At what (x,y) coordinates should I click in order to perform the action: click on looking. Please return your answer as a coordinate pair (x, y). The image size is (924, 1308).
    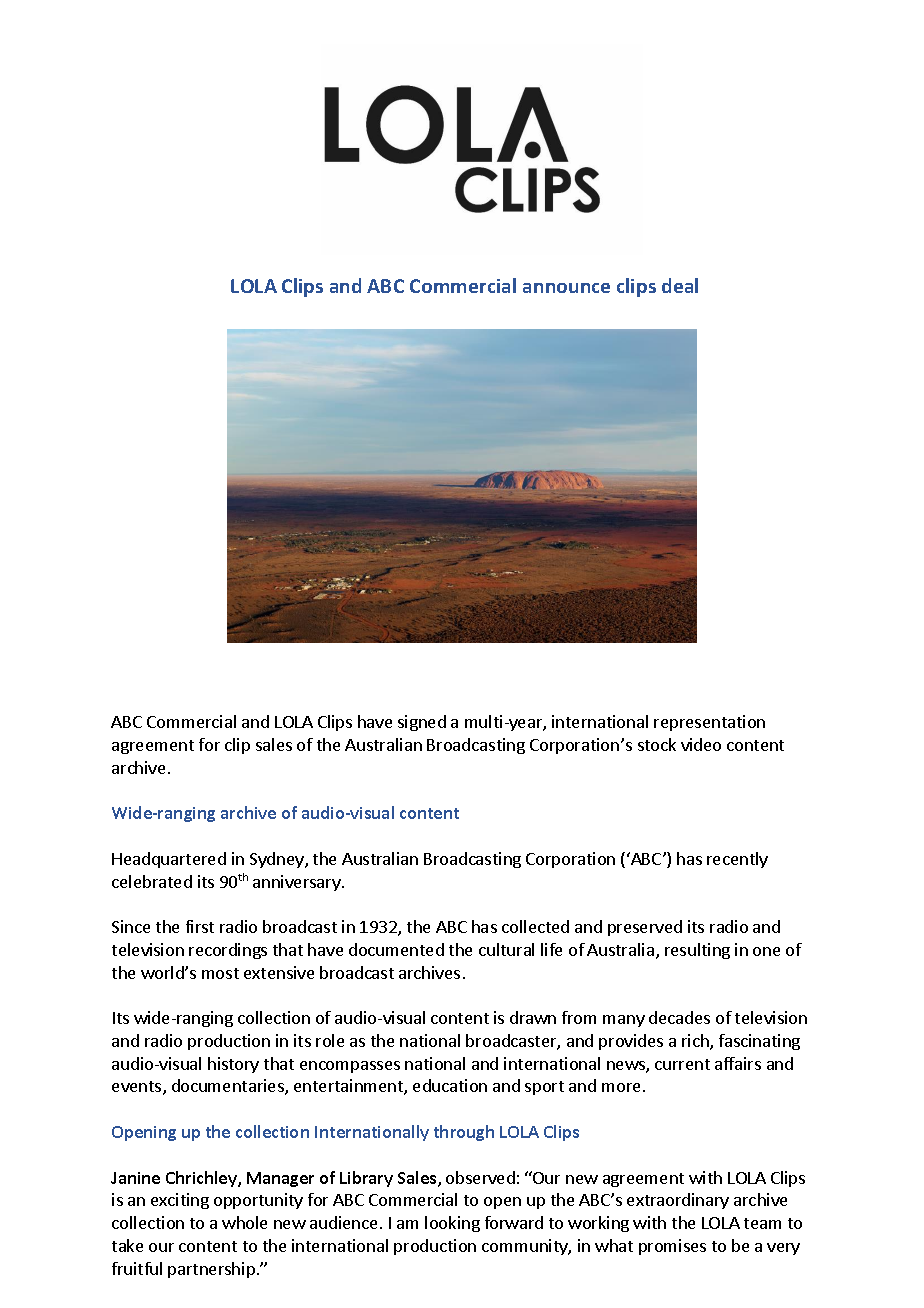
    Looking at the image, I should click on (452, 1224).
